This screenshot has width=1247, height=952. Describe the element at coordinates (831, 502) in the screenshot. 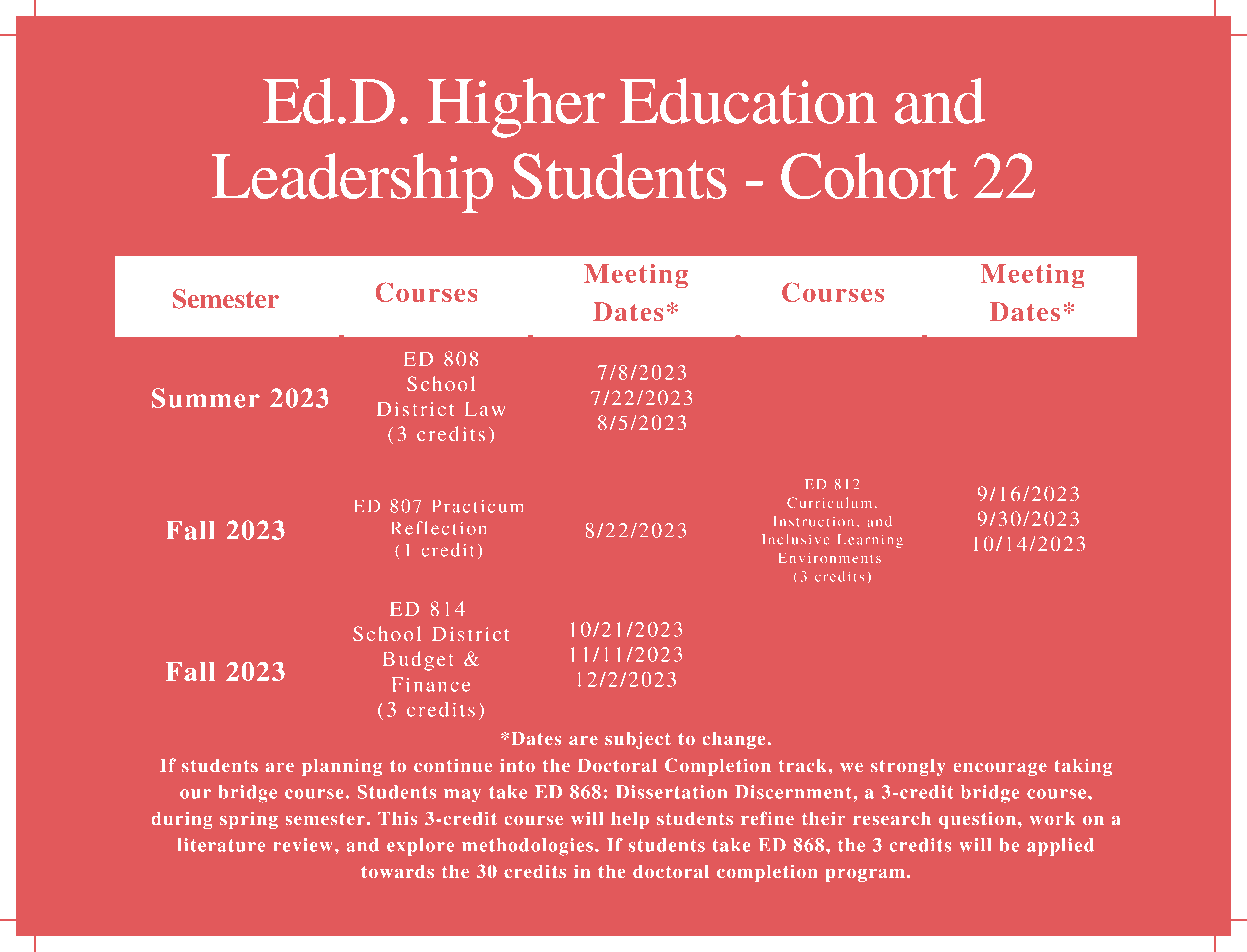

I see `Curriculum` at that location.
